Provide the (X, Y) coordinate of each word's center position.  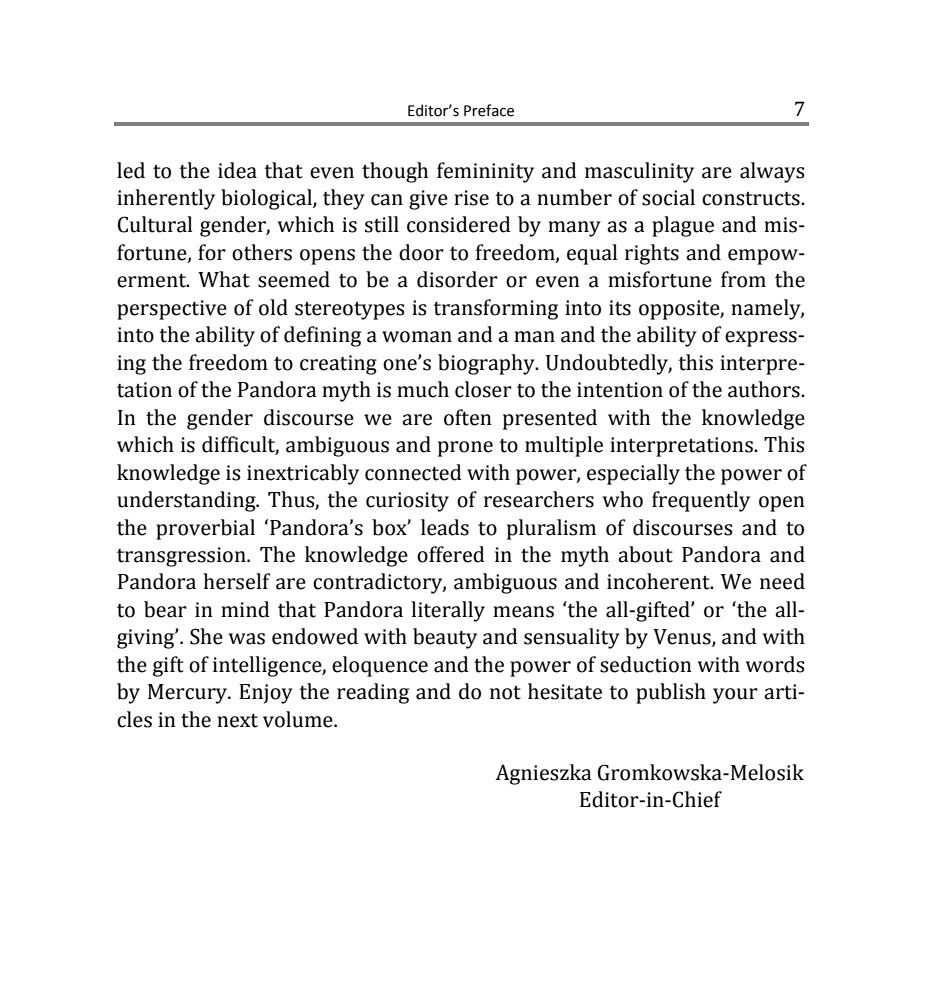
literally (448, 611)
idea (237, 170)
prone (465, 449)
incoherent (659, 581)
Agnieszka (543, 774)
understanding (187, 501)
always (772, 172)
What (224, 279)
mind (245, 609)
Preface (489, 110)
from (743, 279)
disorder (457, 279)
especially (633, 474)
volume (299, 719)
